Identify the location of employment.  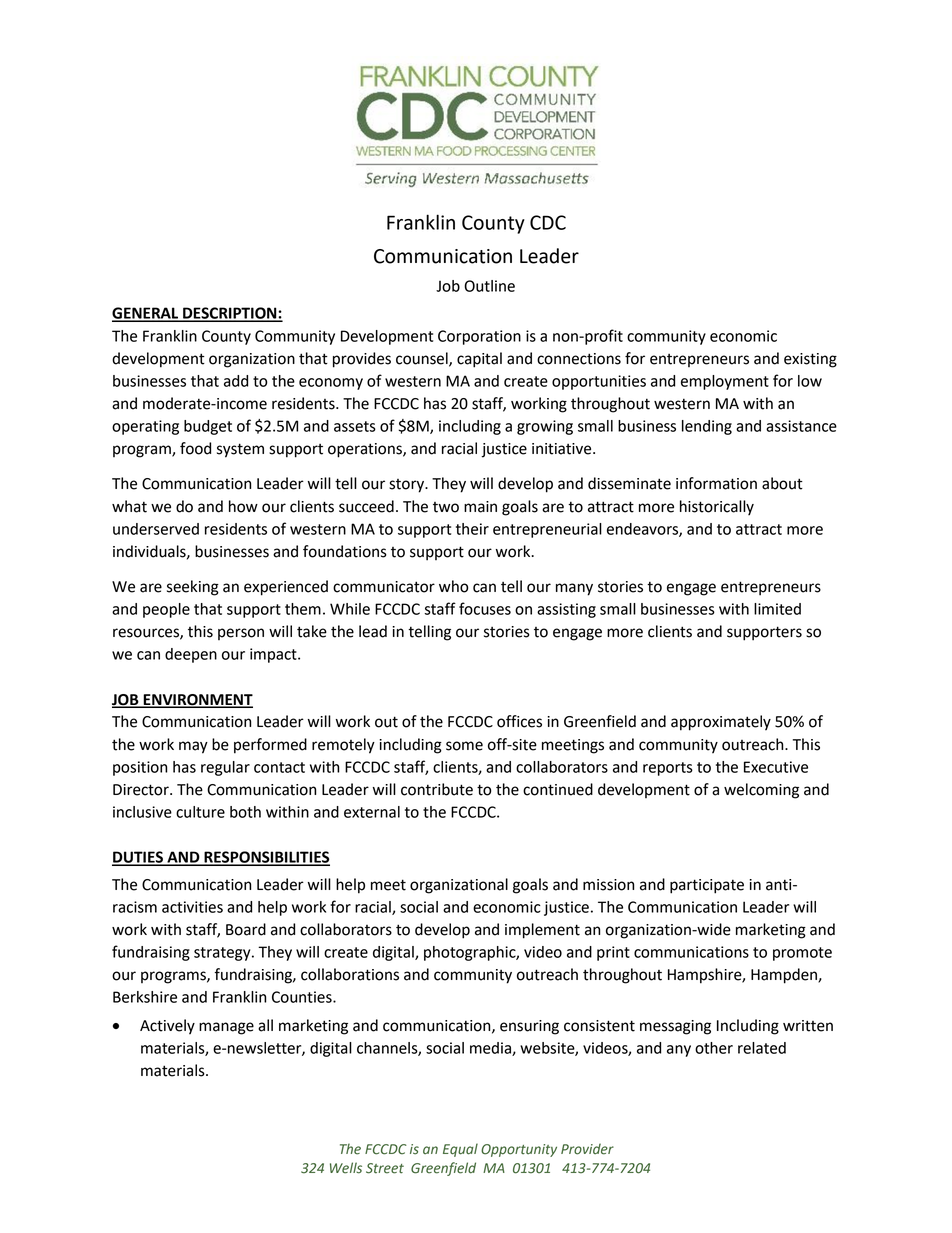
(725, 382).
